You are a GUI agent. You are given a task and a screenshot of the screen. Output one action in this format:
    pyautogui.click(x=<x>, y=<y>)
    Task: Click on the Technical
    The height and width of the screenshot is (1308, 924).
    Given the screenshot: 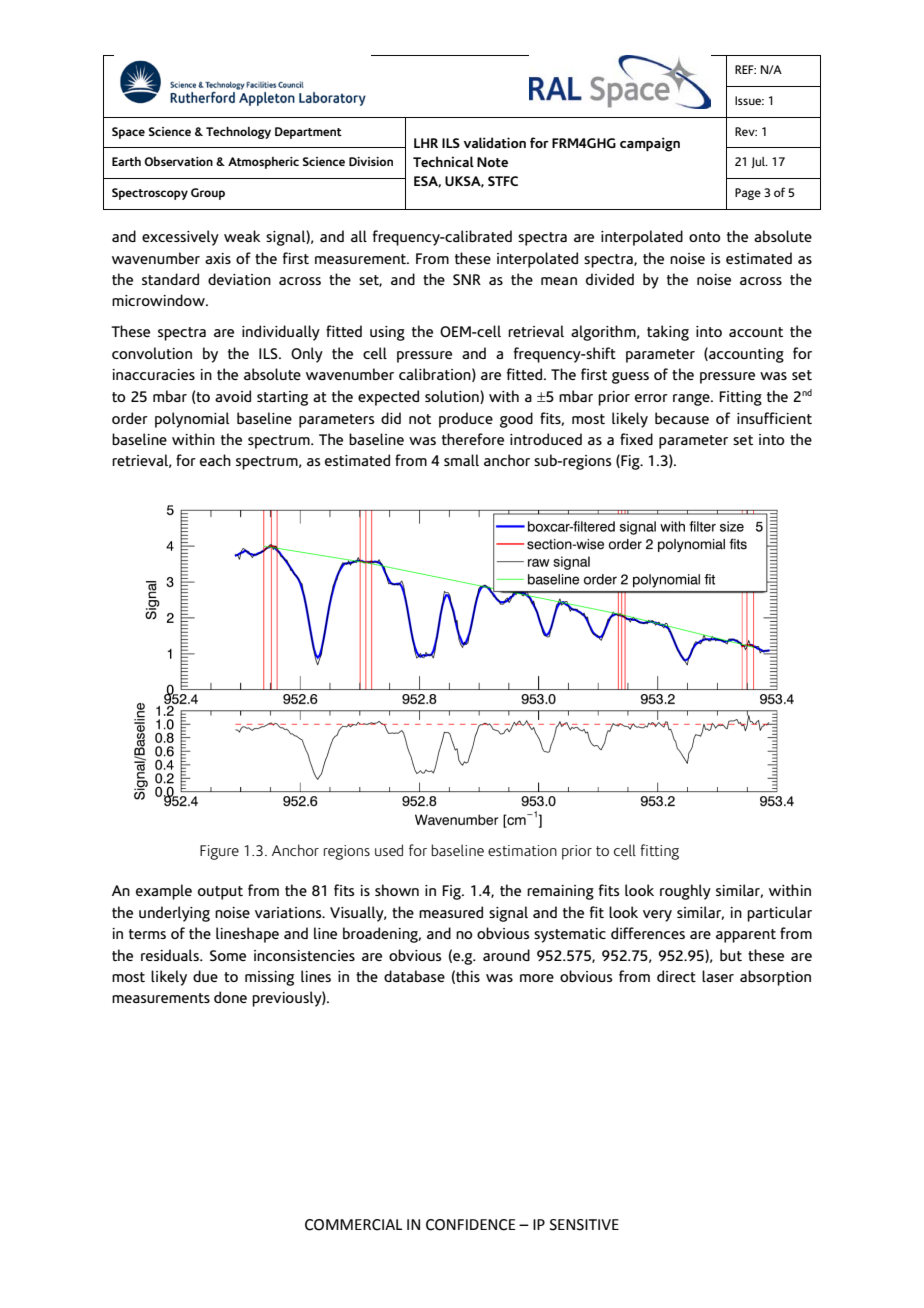 What is the action you would take?
    pyautogui.click(x=443, y=161)
